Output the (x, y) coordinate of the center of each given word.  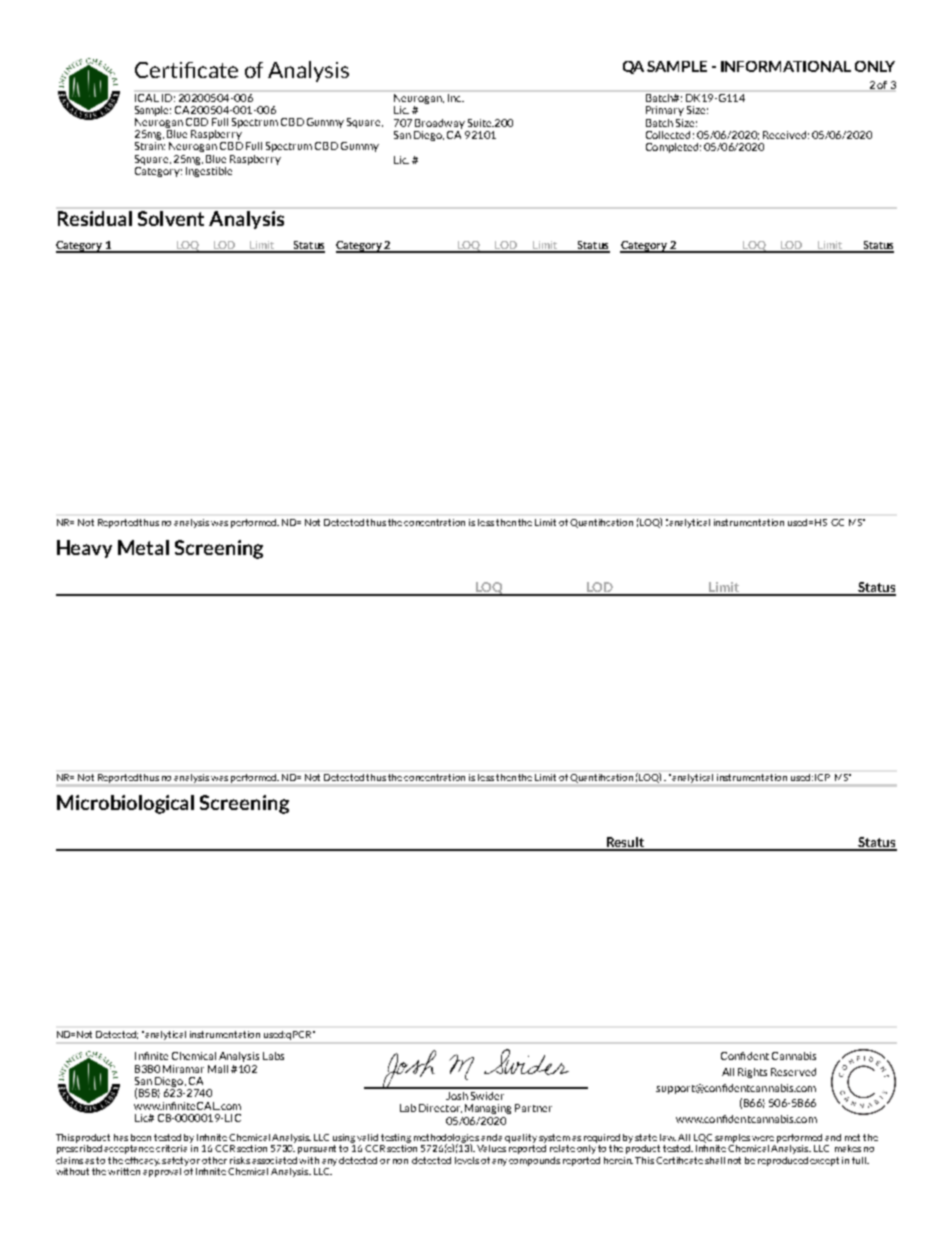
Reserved (793, 1072)
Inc (455, 96)
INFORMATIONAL (786, 66)
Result (625, 843)
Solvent (171, 218)
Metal (143, 547)
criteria (173, 1147)
